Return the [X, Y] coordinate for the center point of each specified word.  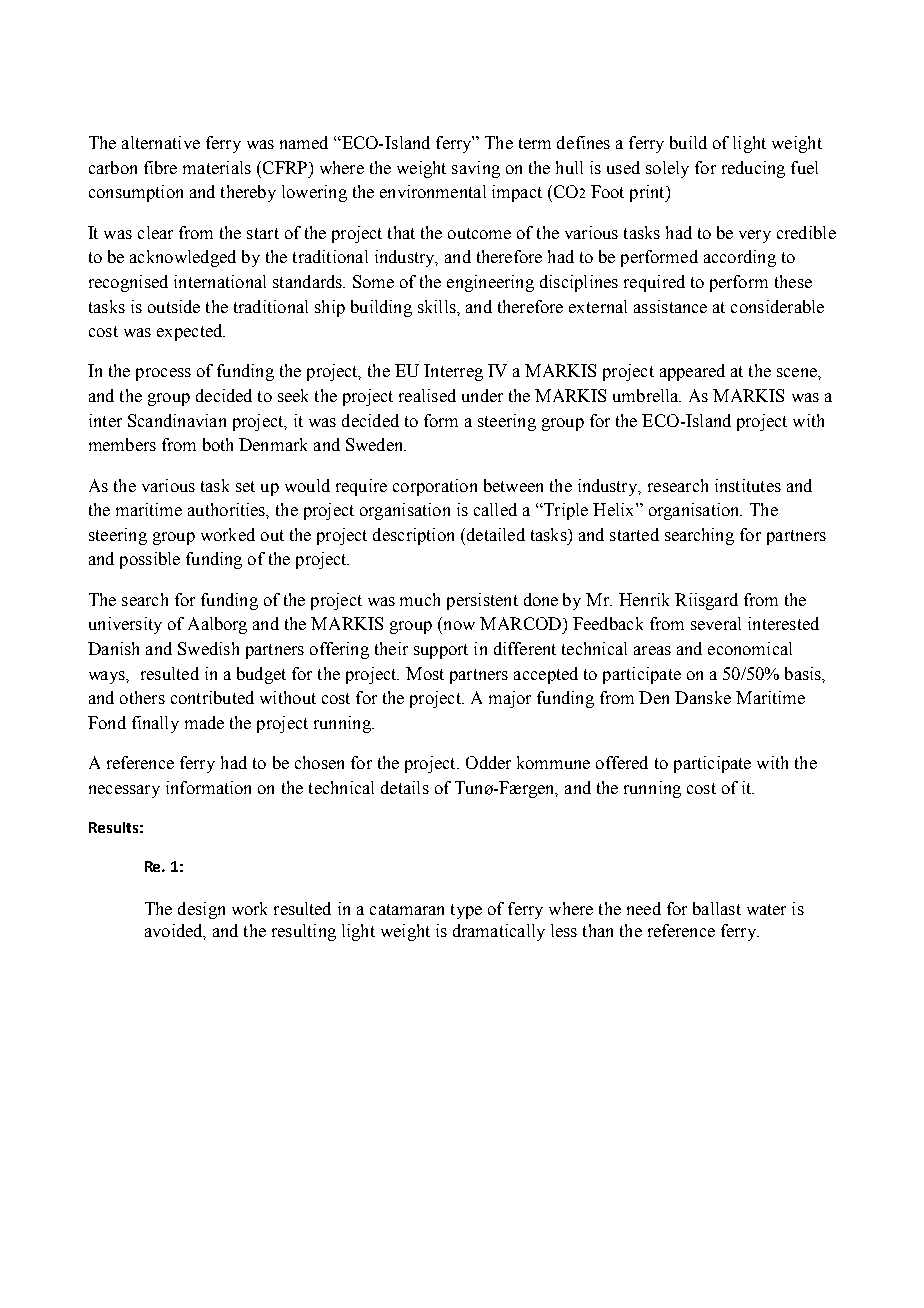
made [204, 722]
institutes [748, 485]
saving [476, 169]
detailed [494, 534]
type [466, 911]
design [201, 910]
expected [191, 332]
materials [217, 167]
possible [150, 560]
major [510, 699]
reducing [753, 169]
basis [804, 674]
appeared [692, 372]
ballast [717, 908]
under [482, 395]
